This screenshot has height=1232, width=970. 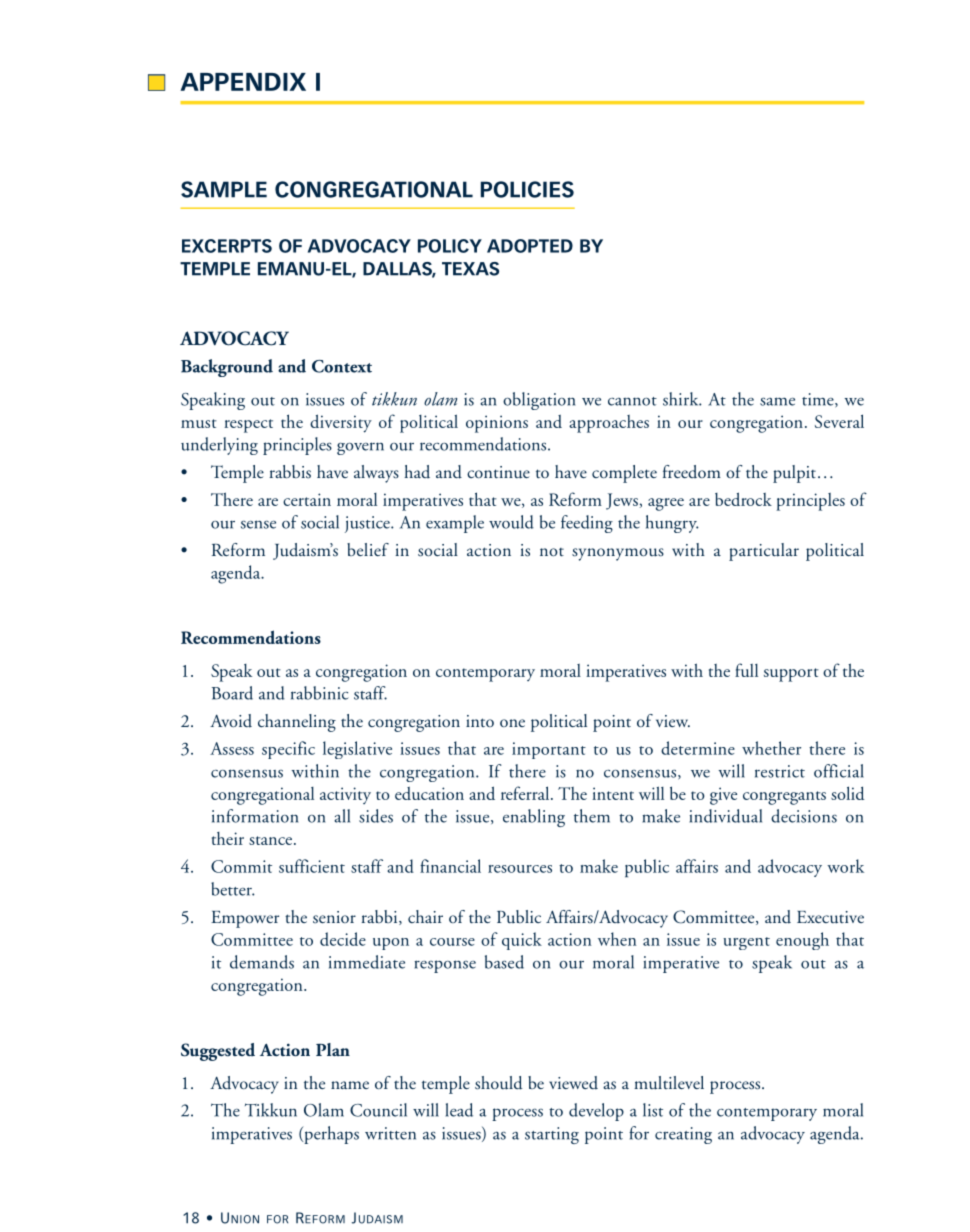 What do you see at coordinates (527, 189) in the screenshot?
I see `POLICIES` at bounding box center [527, 189].
